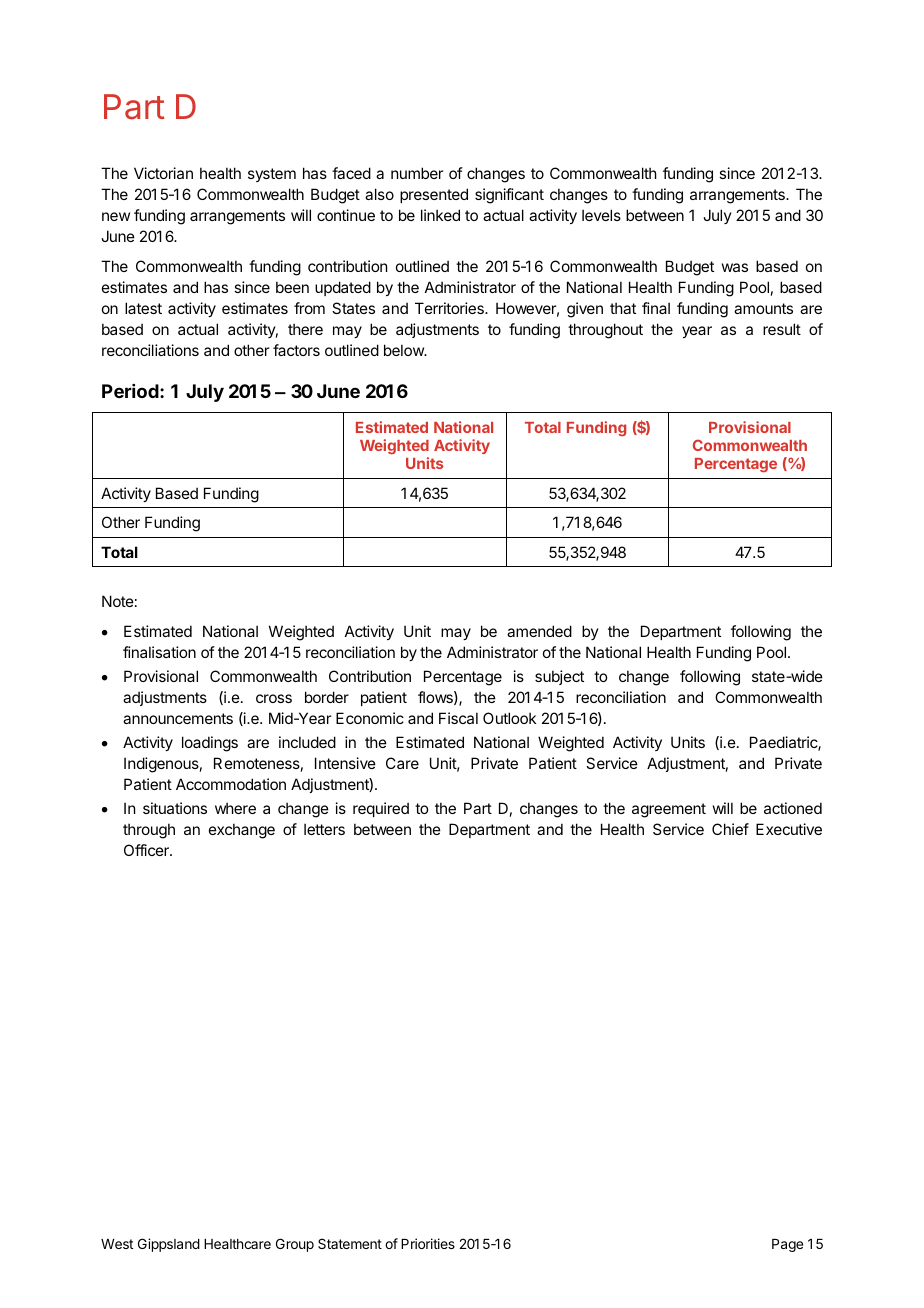 The image size is (924, 1308). What do you see at coordinates (381, 809) in the screenshot?
I see `required` at bounding box center [381, 809].
